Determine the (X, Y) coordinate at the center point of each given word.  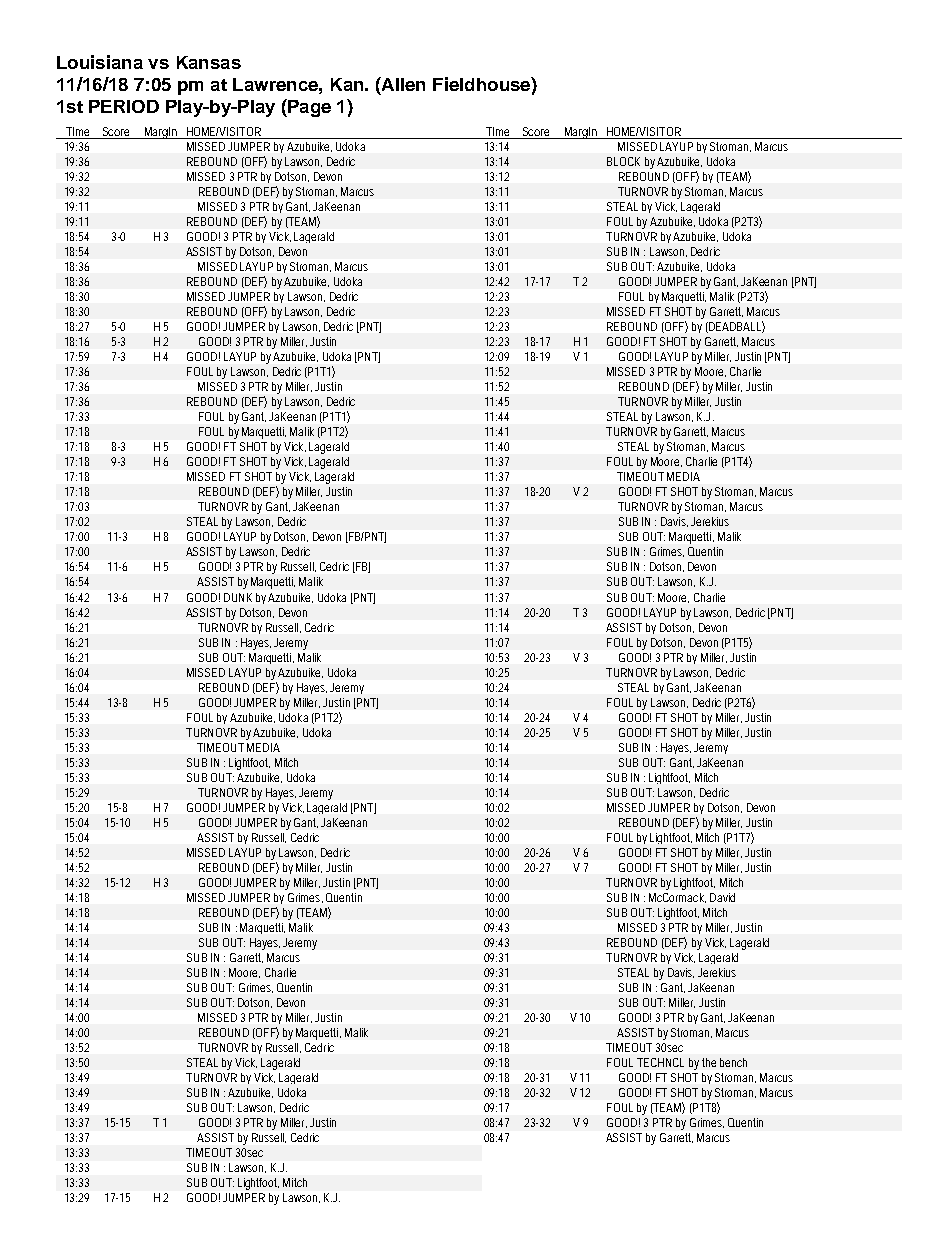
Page (308, 108)
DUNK (238, 597)
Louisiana (100, 62)
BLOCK (623, 161)
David (722, 897)
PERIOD (124, 106)
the (709, 1062)
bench (733, 1062)
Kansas (209, 62)
